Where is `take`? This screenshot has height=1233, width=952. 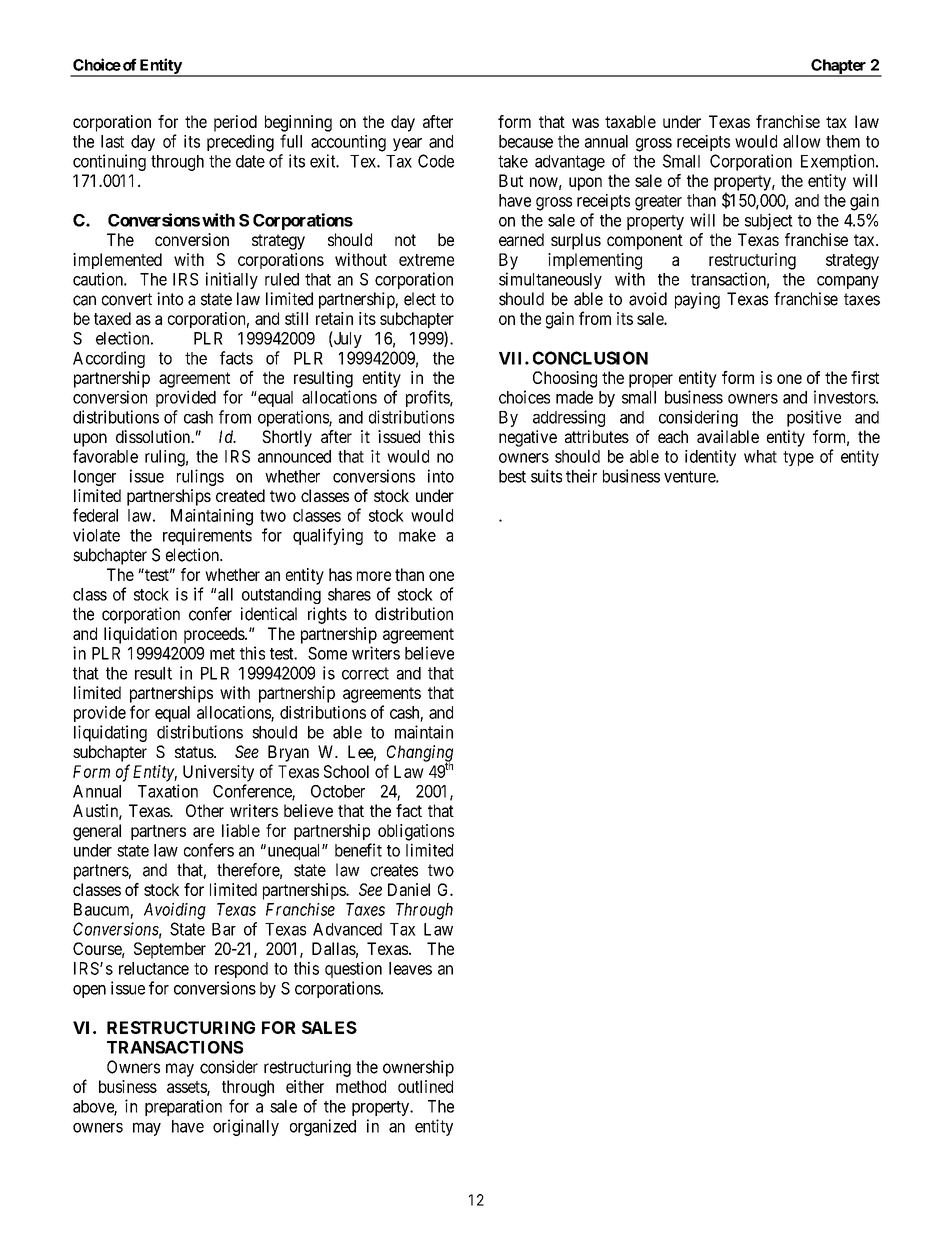
take is located at coordinates (513, 161).
